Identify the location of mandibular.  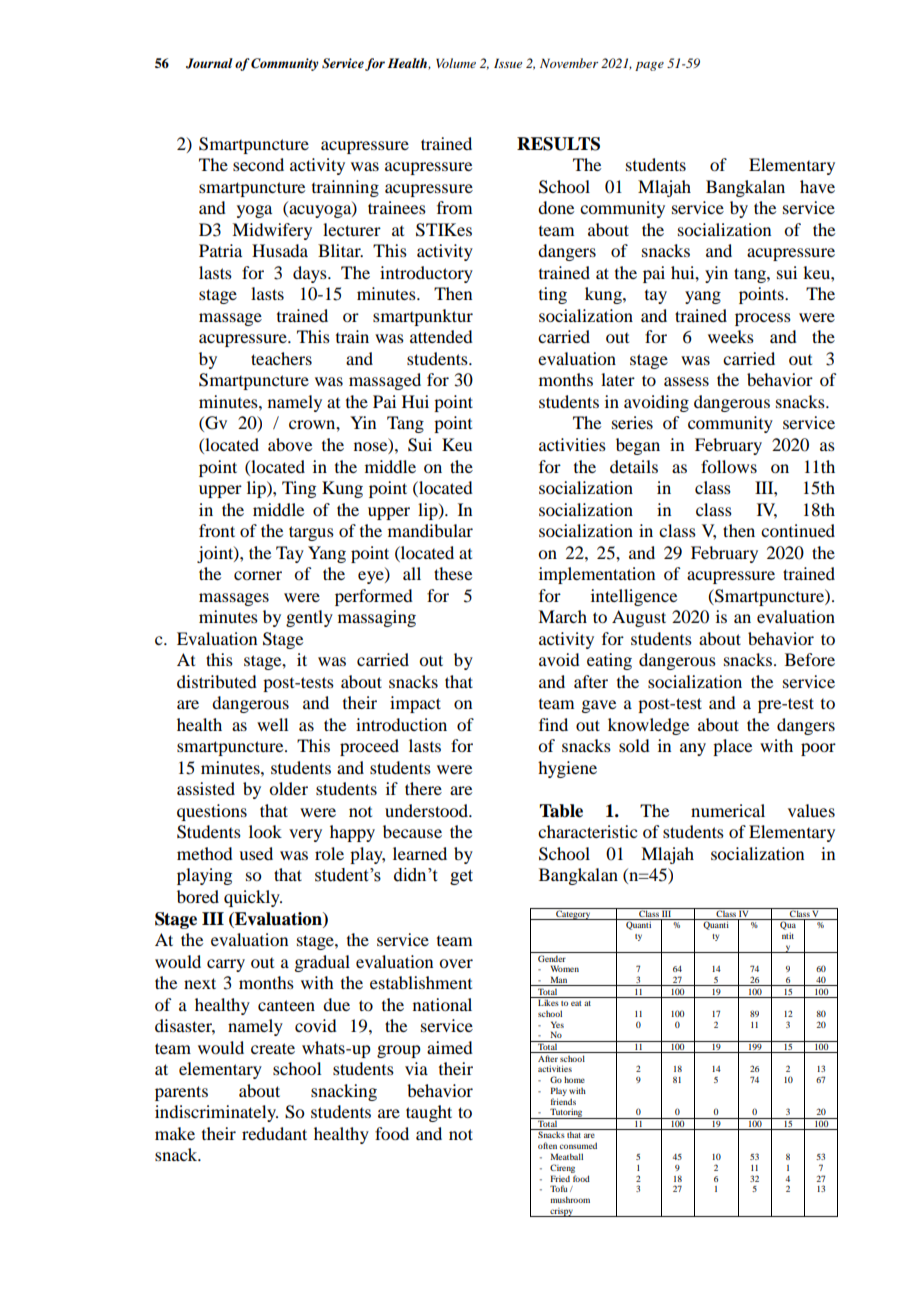
(430, 530).
